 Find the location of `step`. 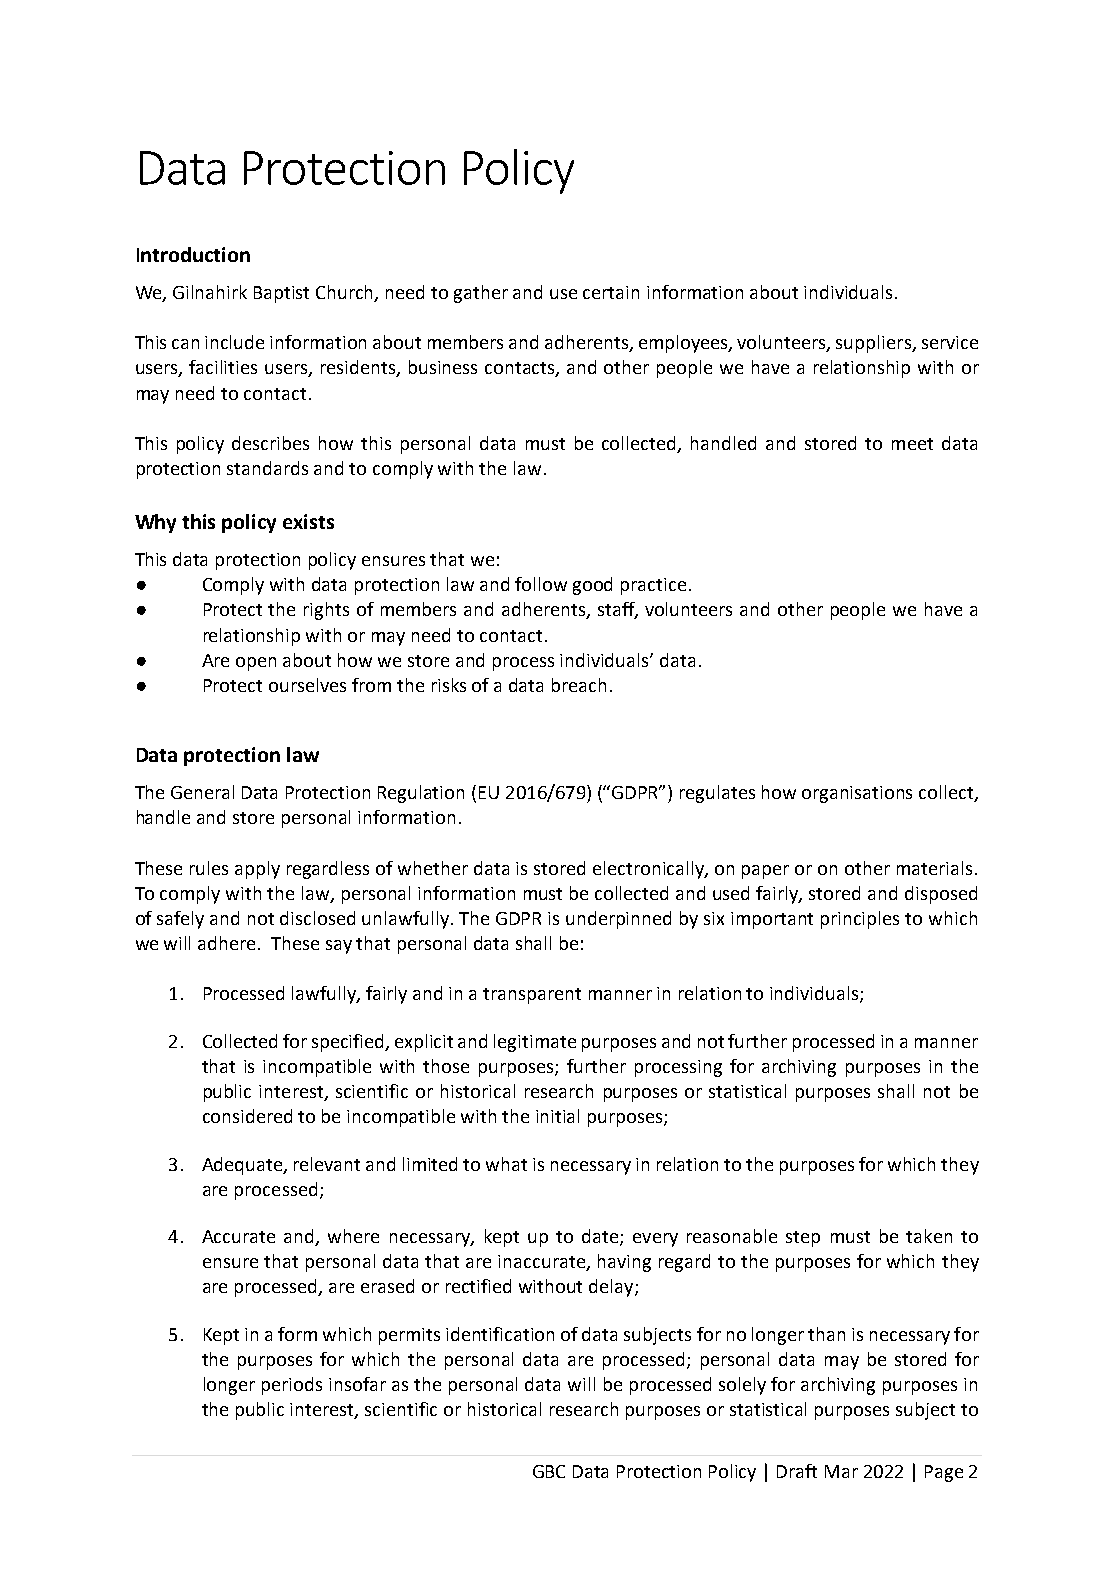

step is located at coordinates (803, 1239).
